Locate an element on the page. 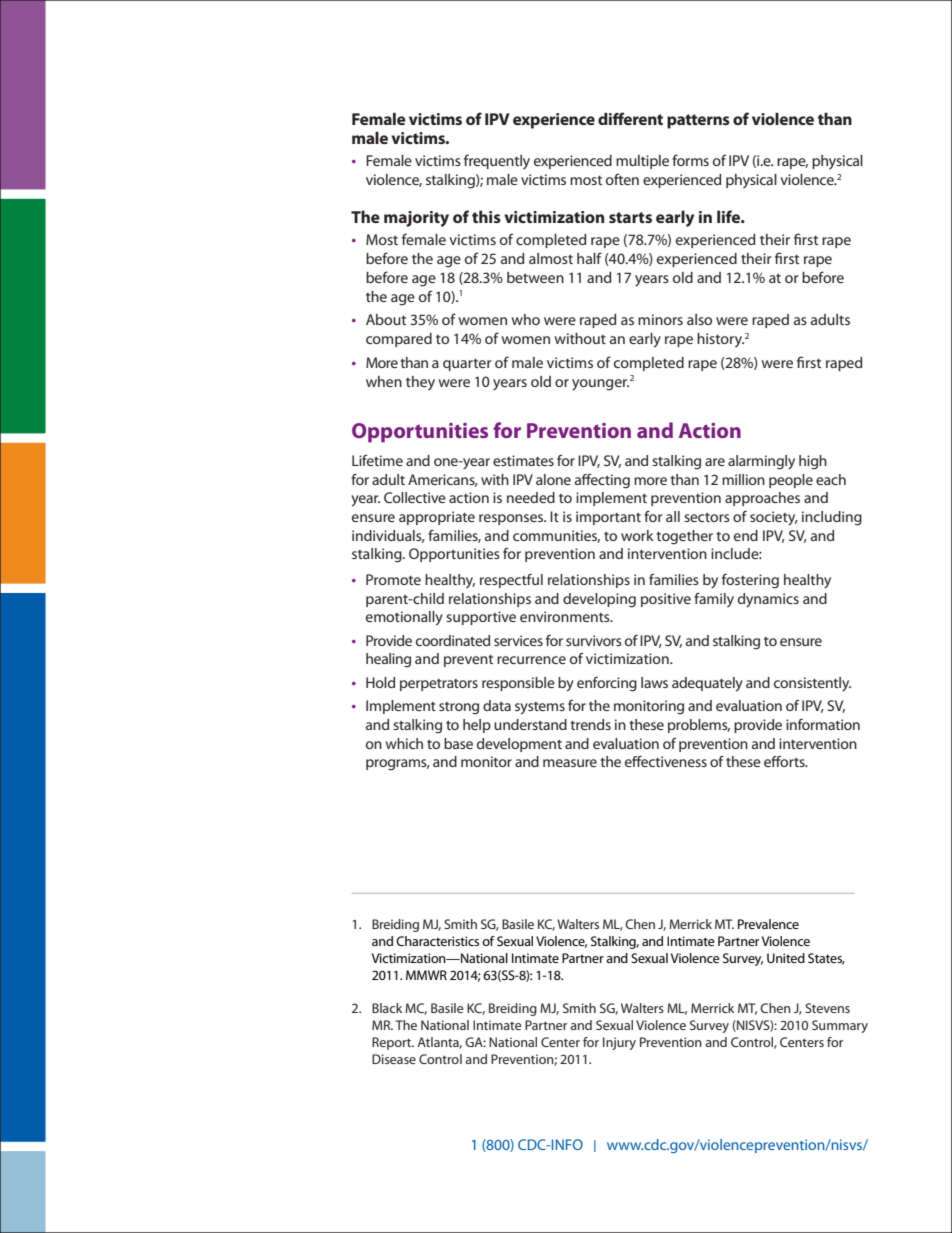  Injury is located at coordinates (619, 1043).
